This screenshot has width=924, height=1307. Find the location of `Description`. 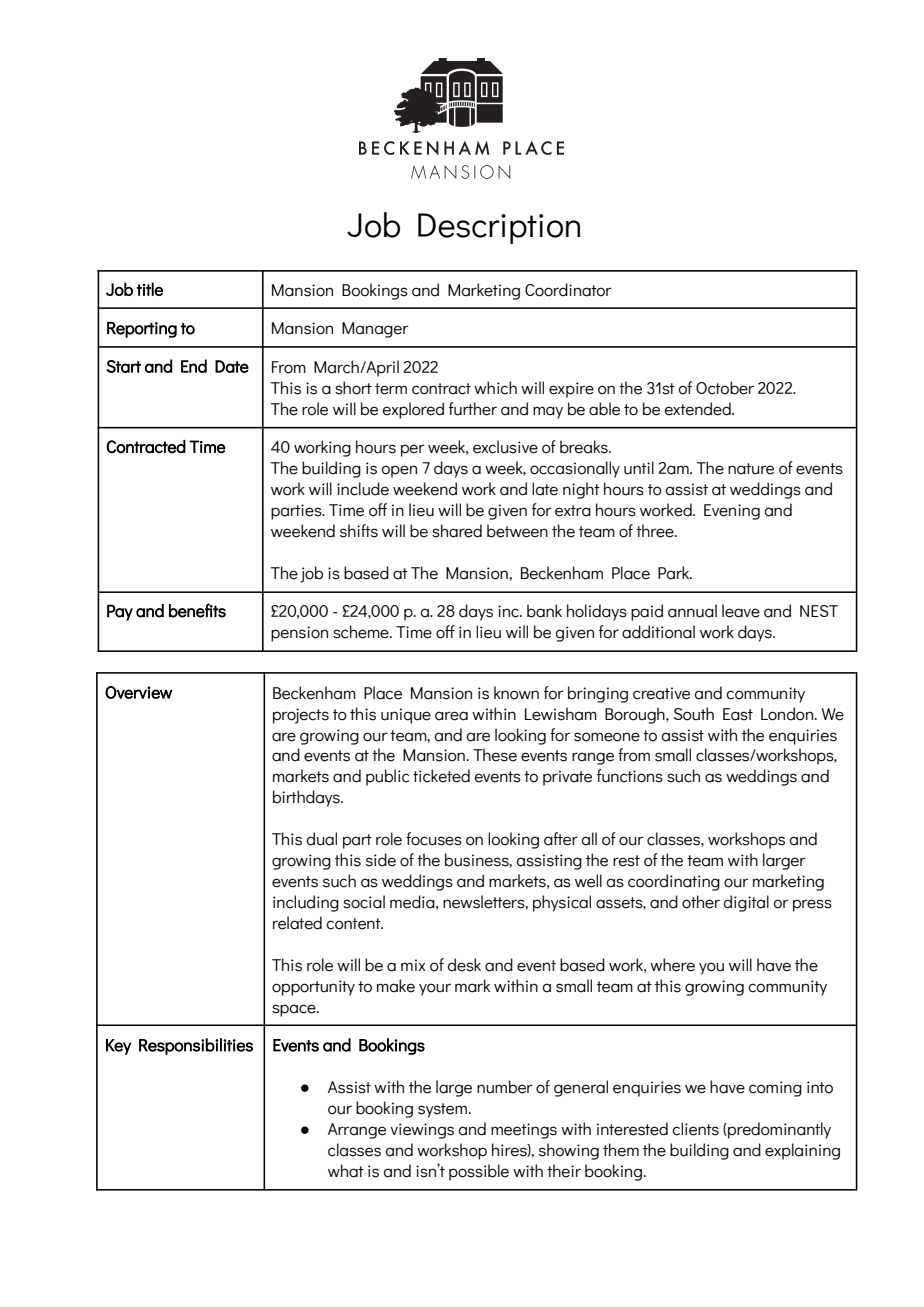

Description is located at coordinates (499, 228).
